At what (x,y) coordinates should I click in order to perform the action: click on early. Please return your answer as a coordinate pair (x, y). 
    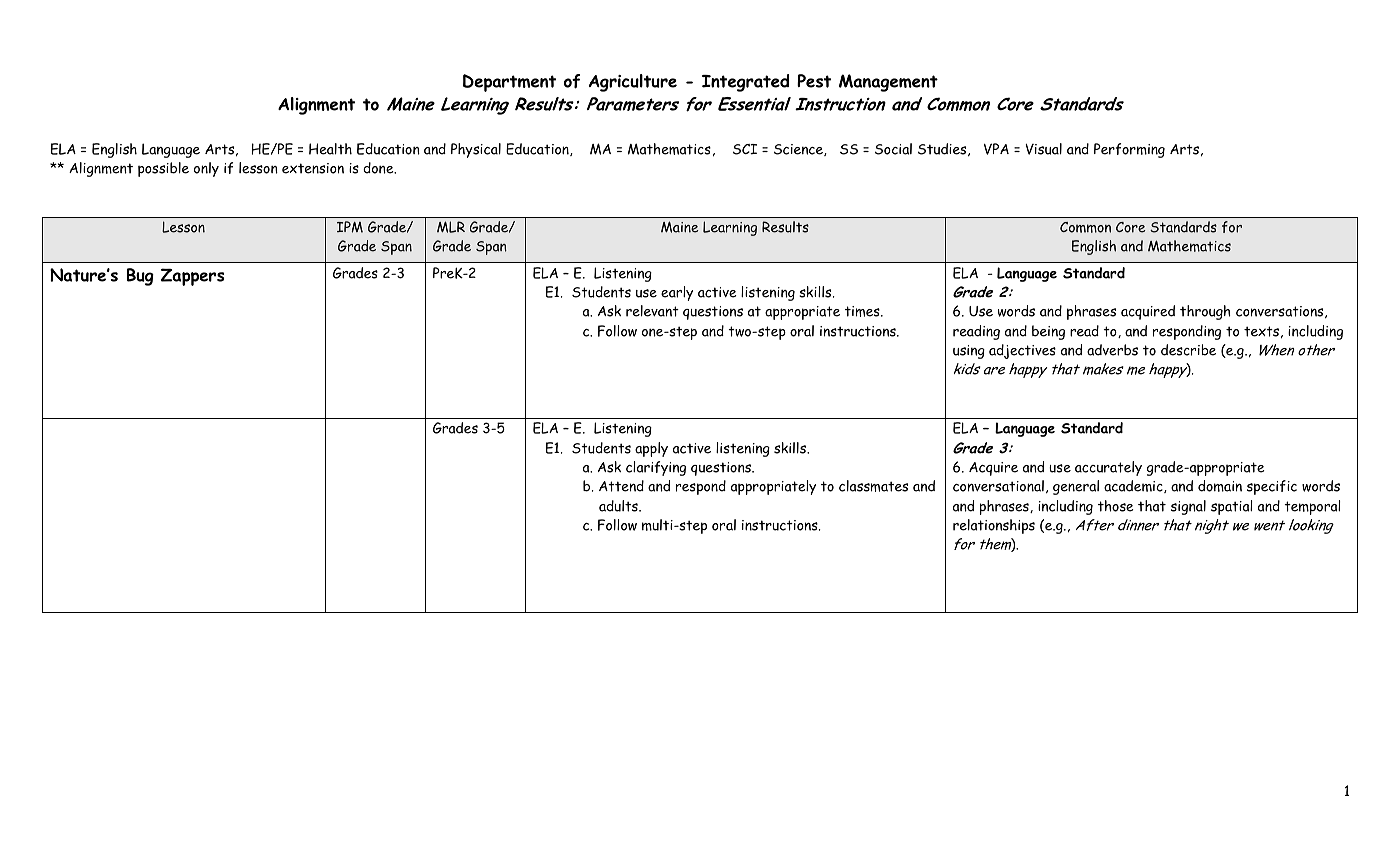
    Looking at the image, I should click on (677, 293).
